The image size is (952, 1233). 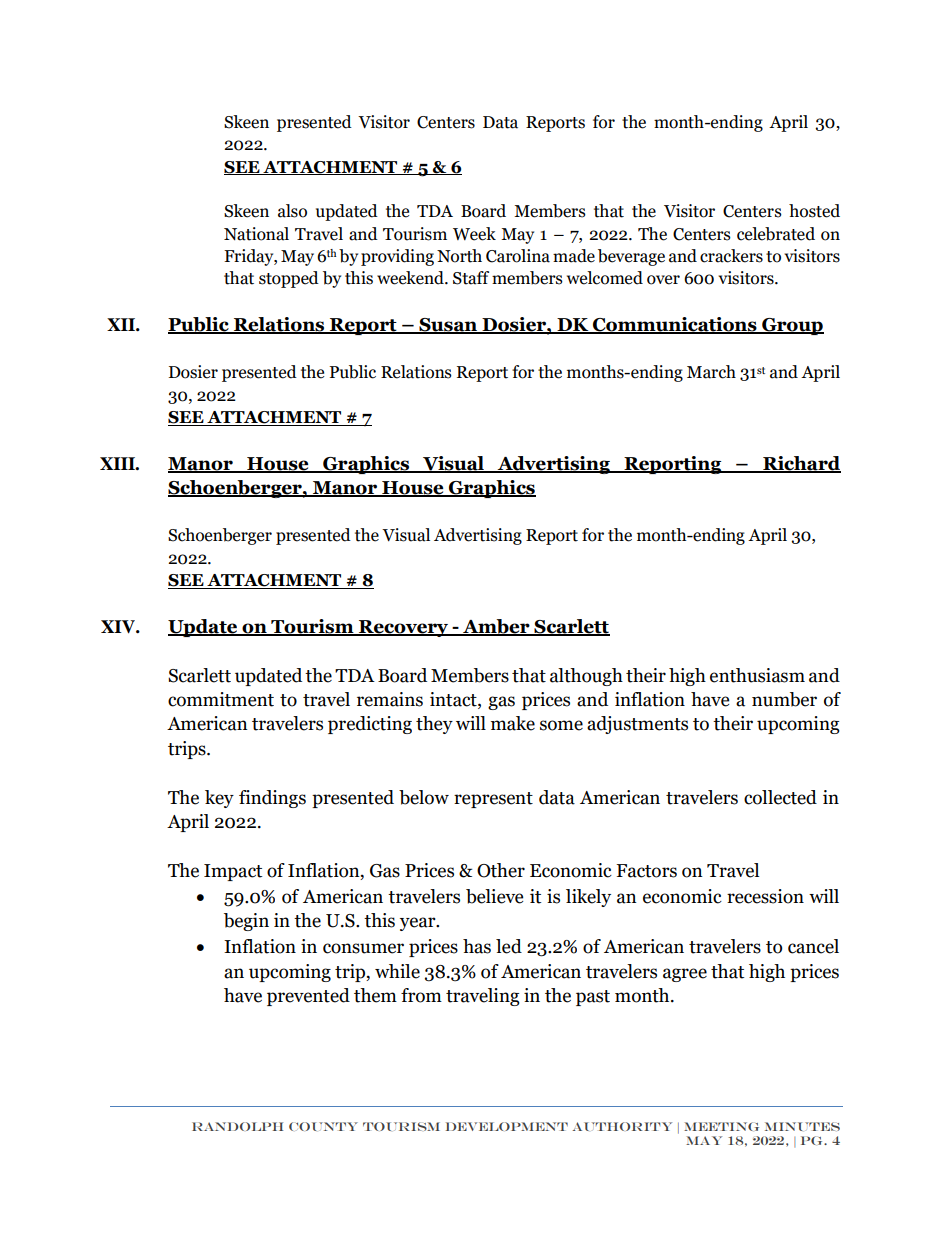 What do you see at coordinates (323, 1126) in the image?
I see `County` at bounding box center [323, 1126].
